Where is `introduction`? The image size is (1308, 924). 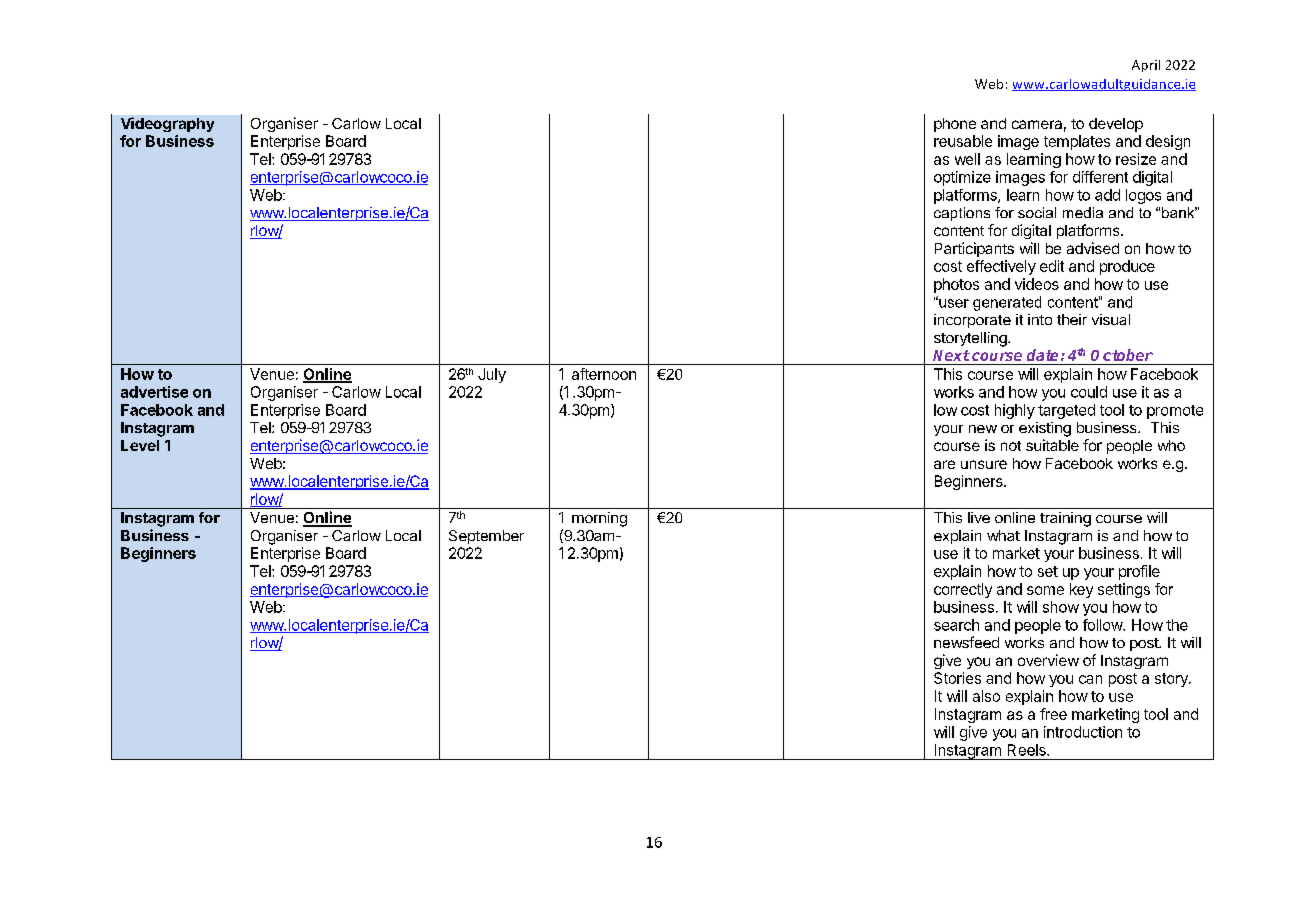 introduction is located at coordinates (1083, 732).
